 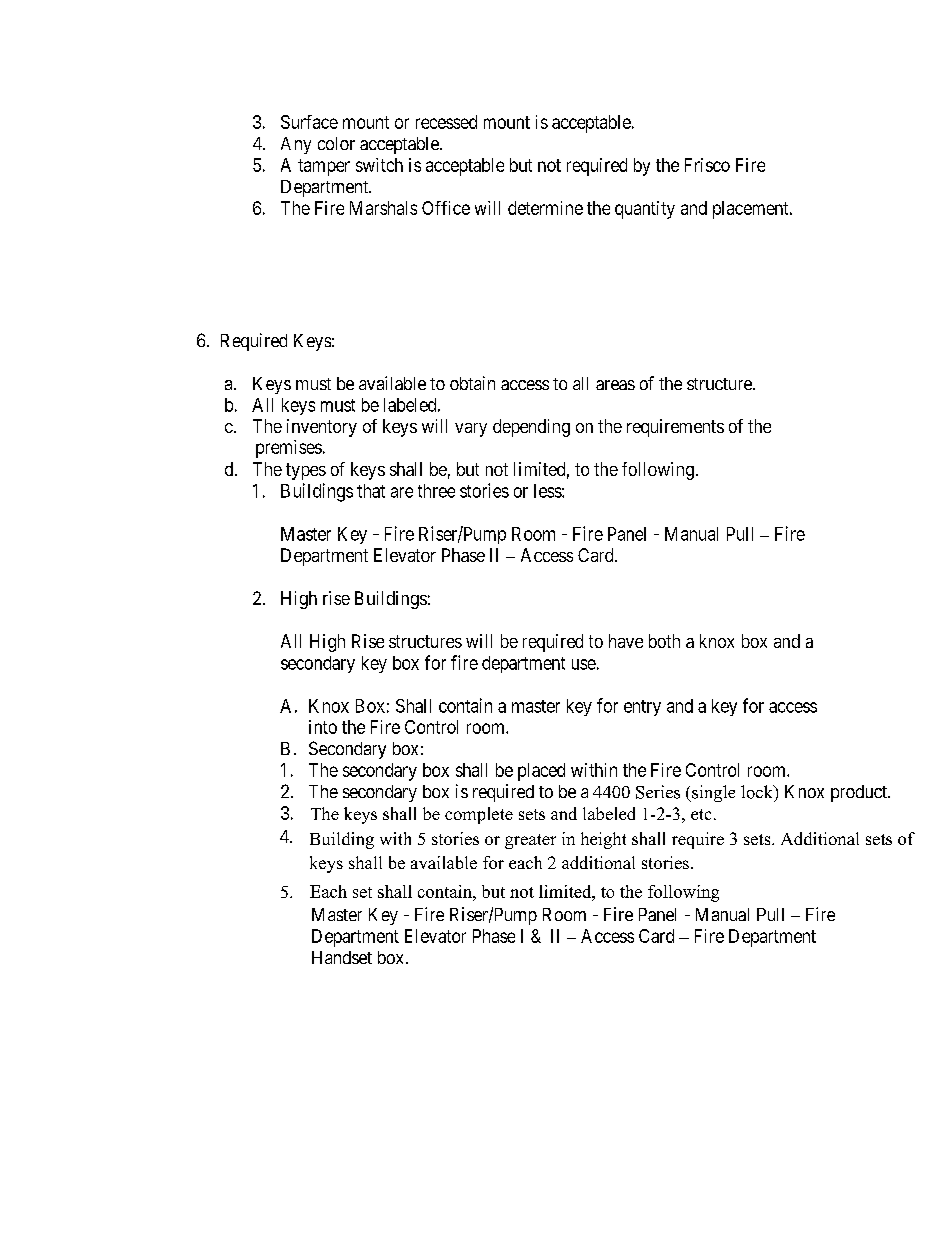 What do you see at coordinates (701, 814) in the image?
I see `etc` at bounding box center [701, 814].
